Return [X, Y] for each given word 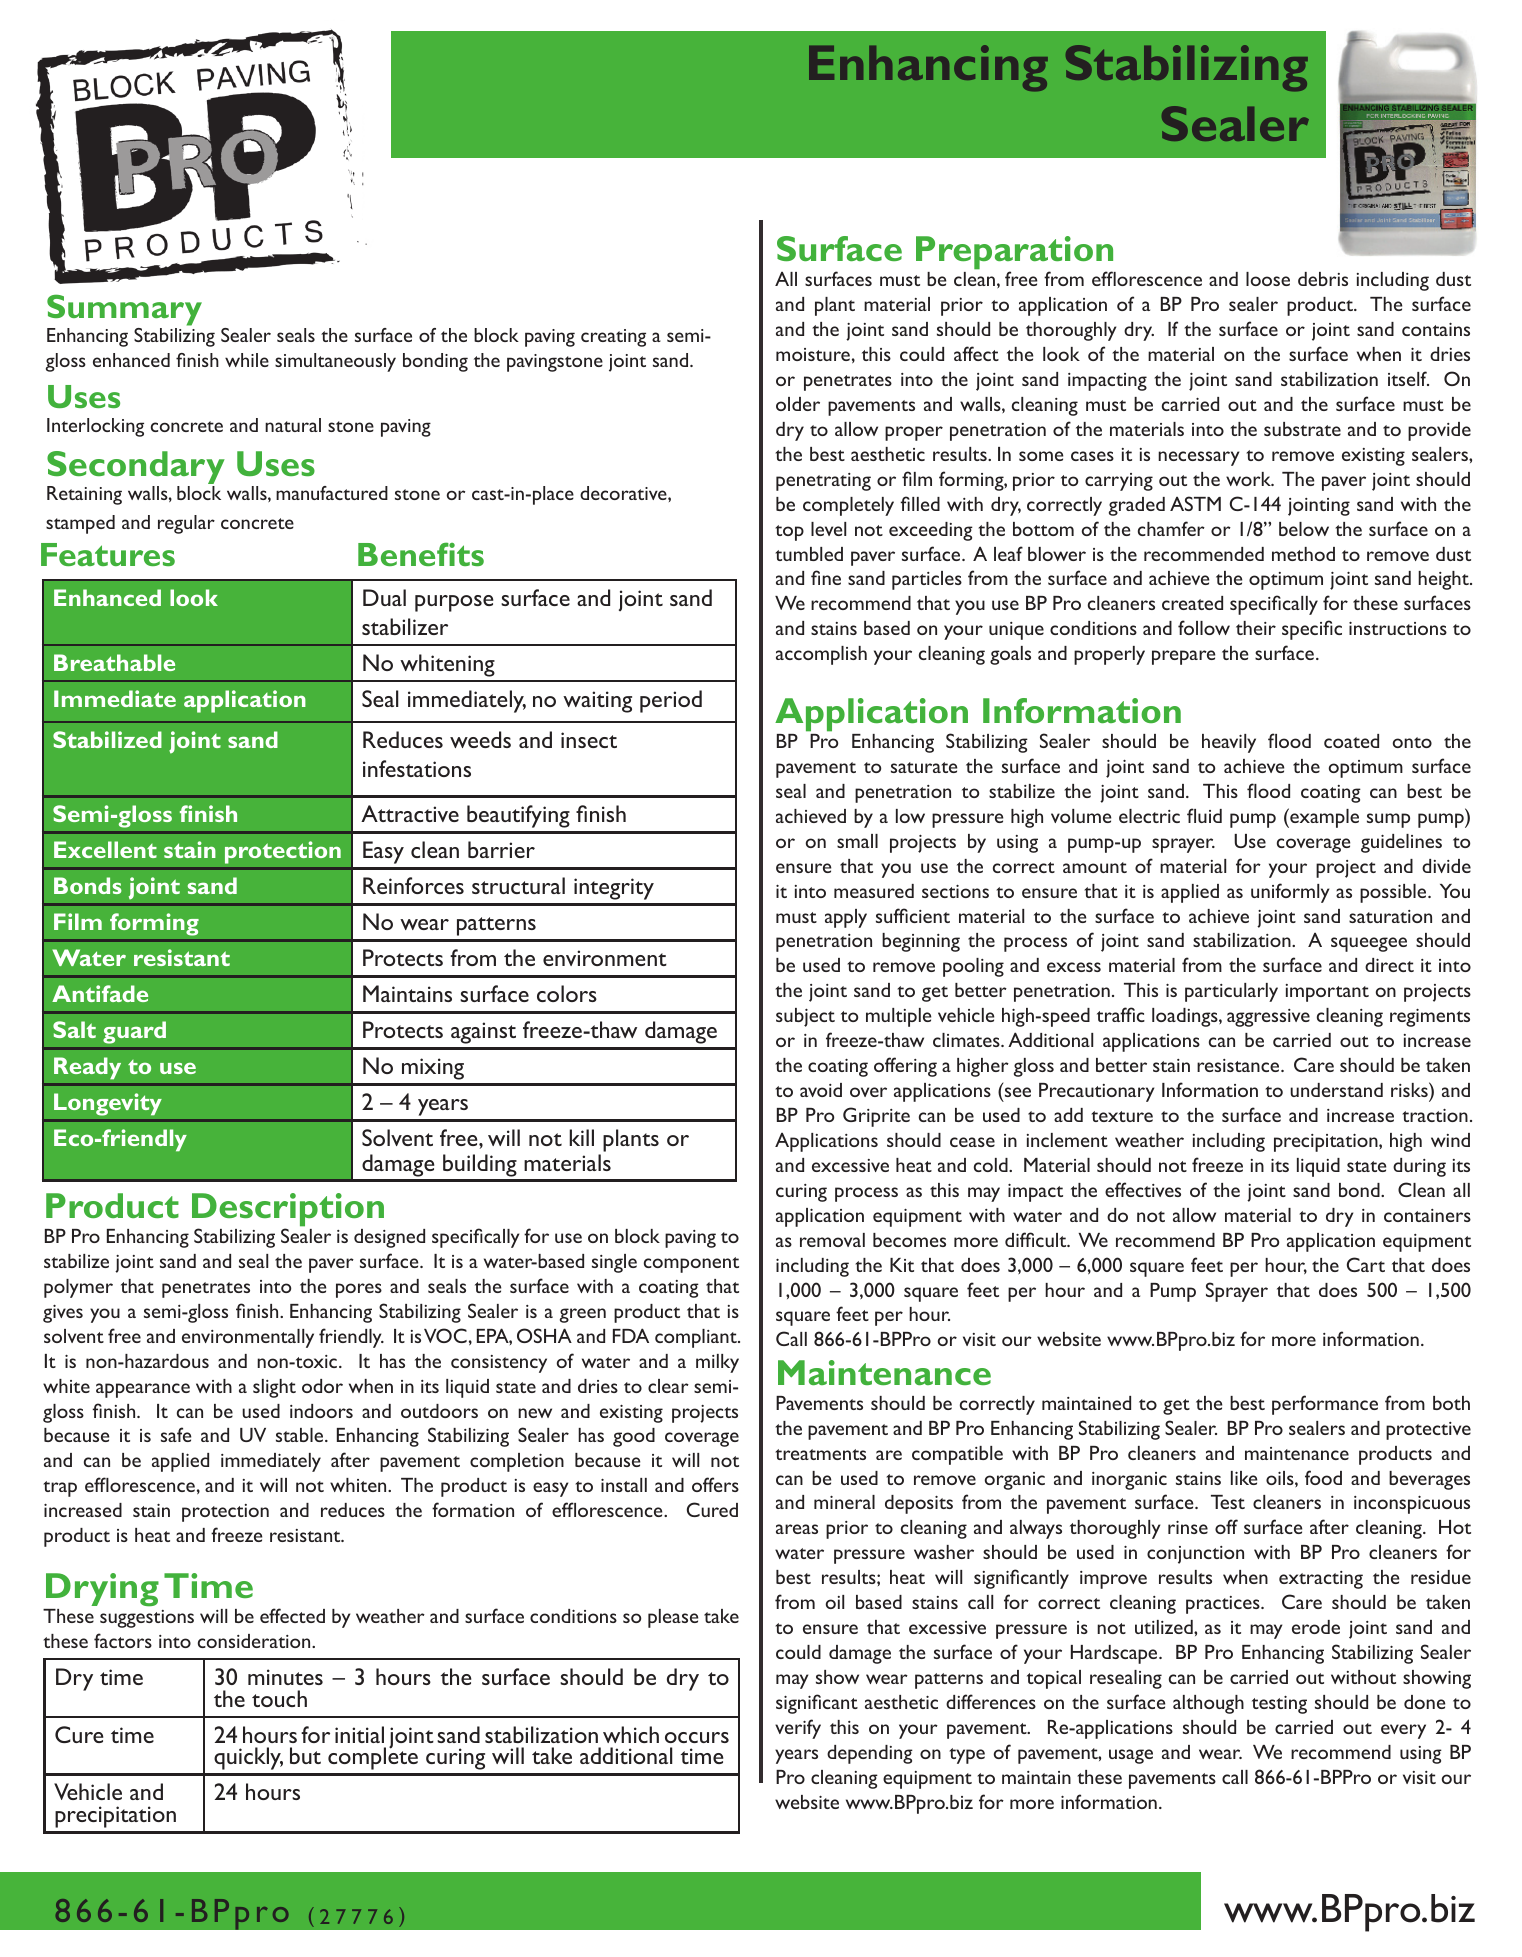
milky [717, 1363]
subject [805, 1017]
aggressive [1268, 1018]
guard [134, 1032]
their [1256, 628]
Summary [124, 310]
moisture [813, 354]
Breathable [114, 662]
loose [1268, 279]
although [1208, 1704]
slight [274, 1388]
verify [798, 1729]
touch [279, 1698]
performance [1325, 1405]
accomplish [821, 655]
